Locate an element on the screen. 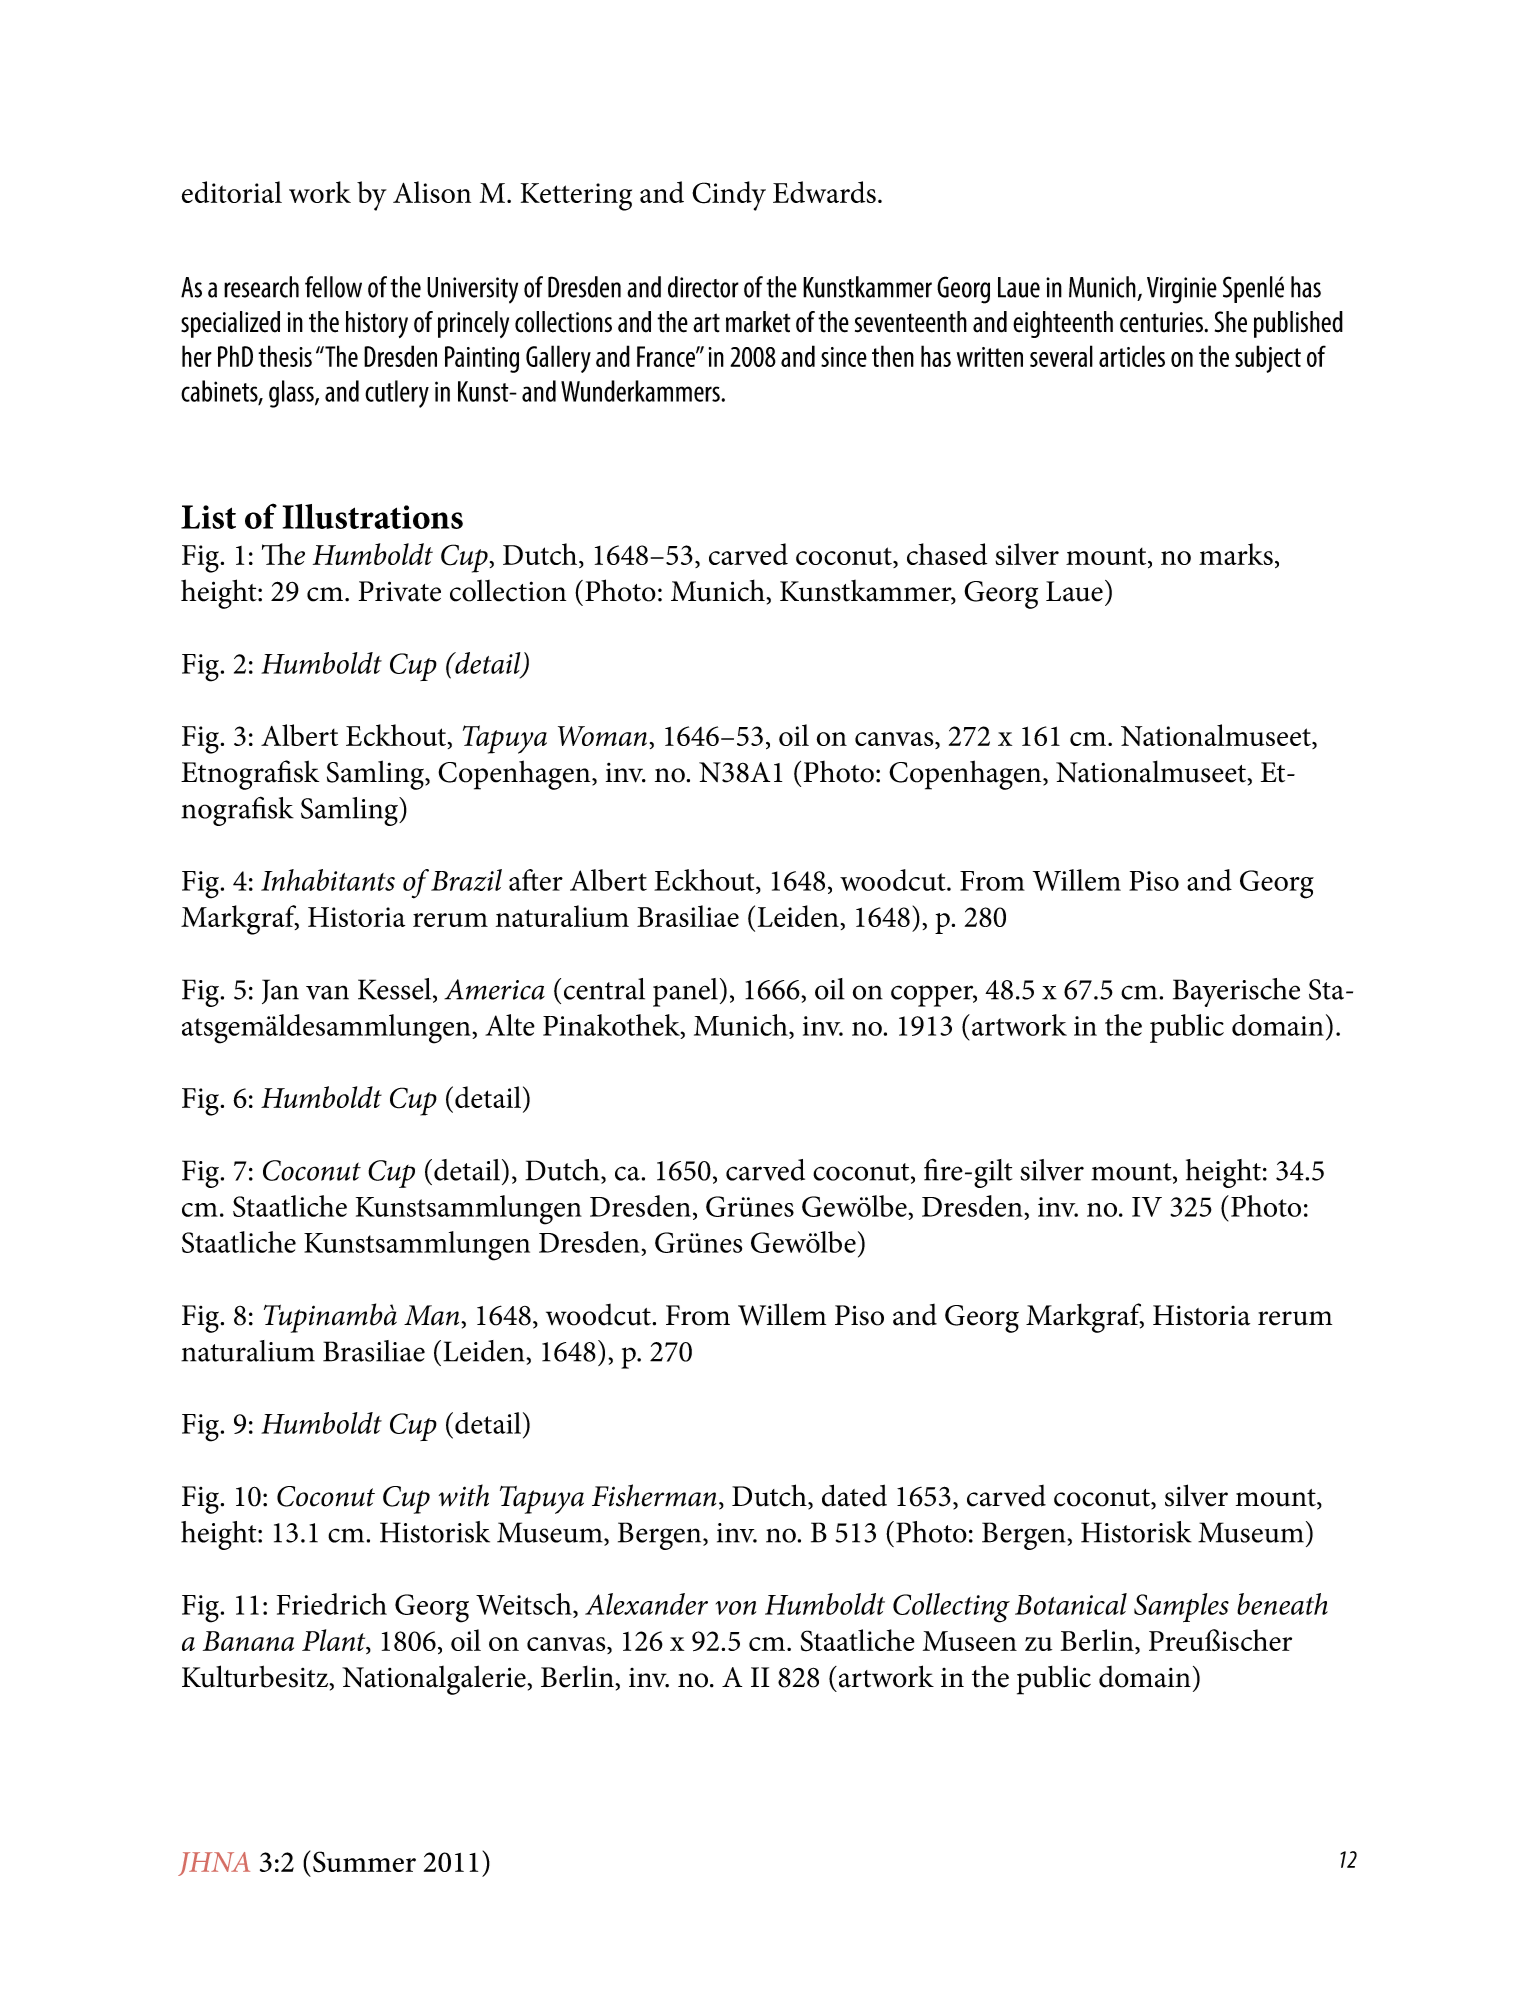 This screenshot has width=1538, height=1991. Cindy is located at coordinates (729, 196).
